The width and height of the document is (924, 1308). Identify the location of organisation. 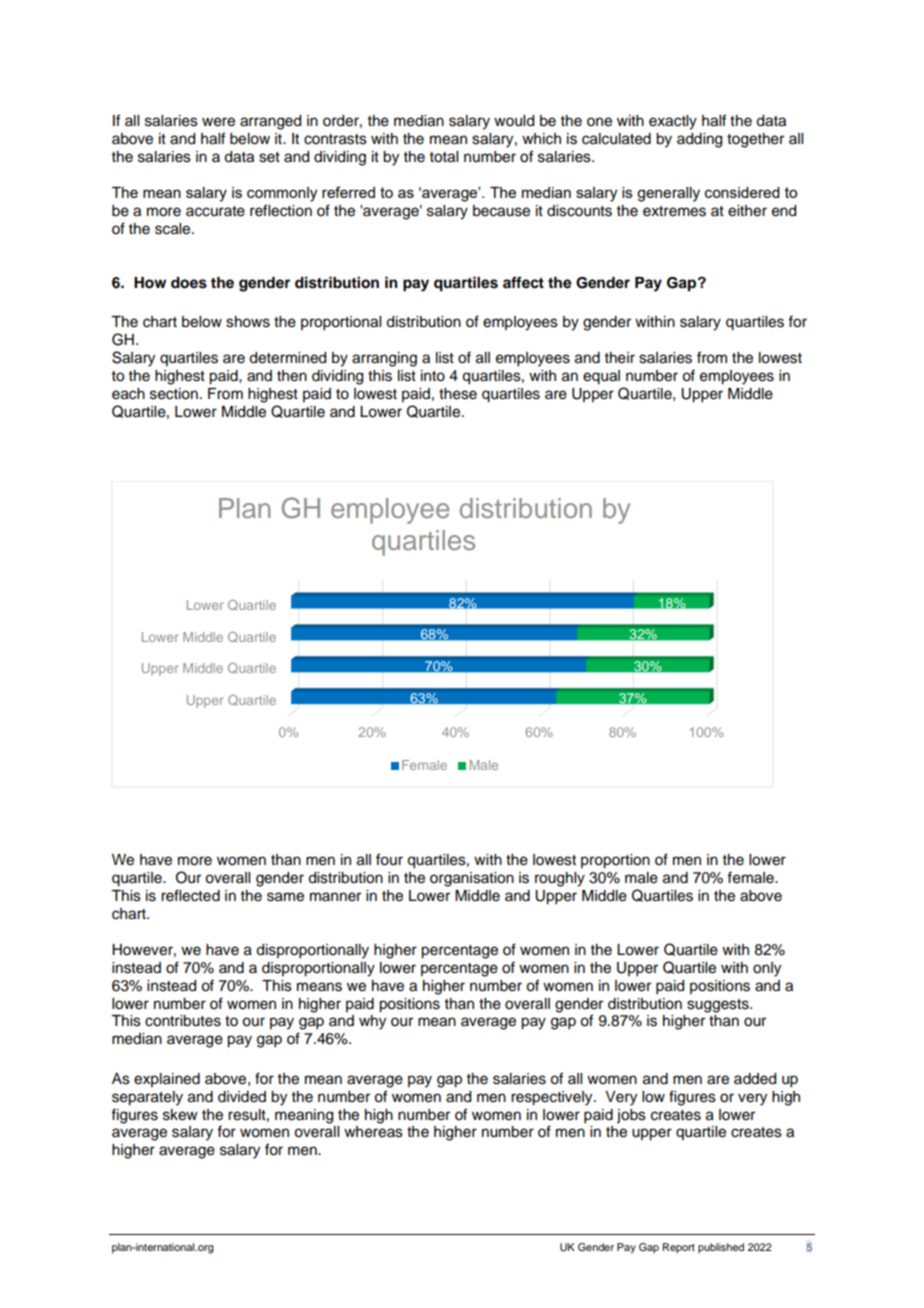
(472, 879).
